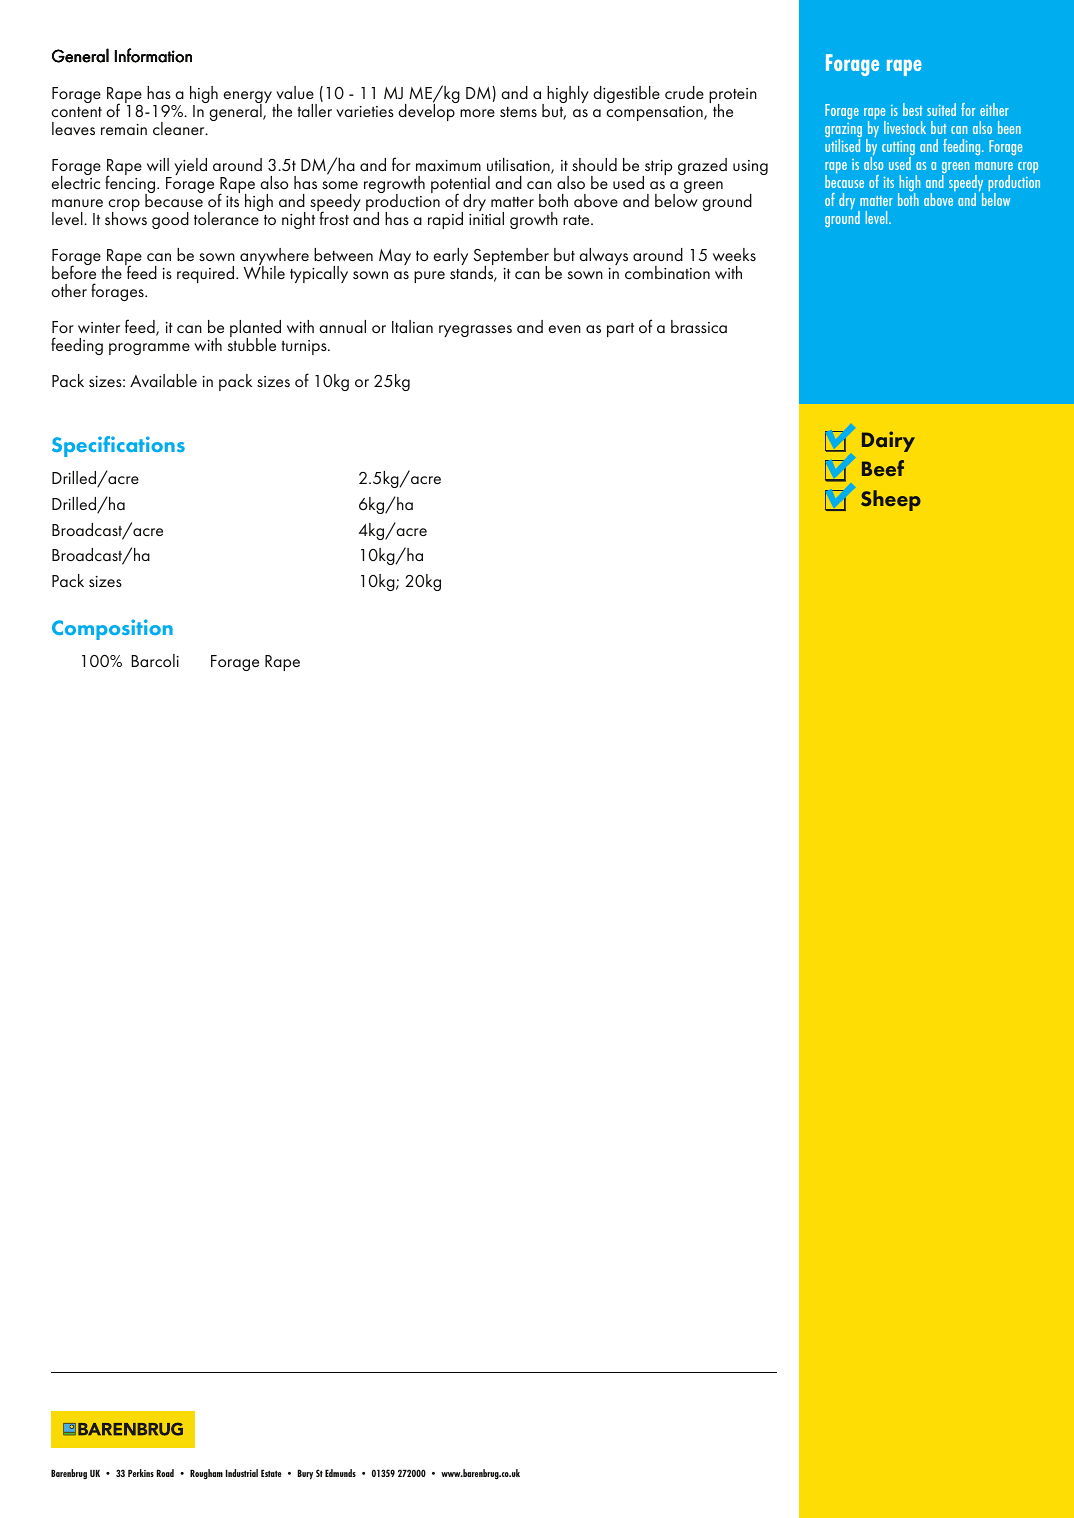 Image resolution: width=1074 pixels, height=1518 pixels. Describe the element at coordinates (564, 329) in the screenshot. I see `even` at that location.
